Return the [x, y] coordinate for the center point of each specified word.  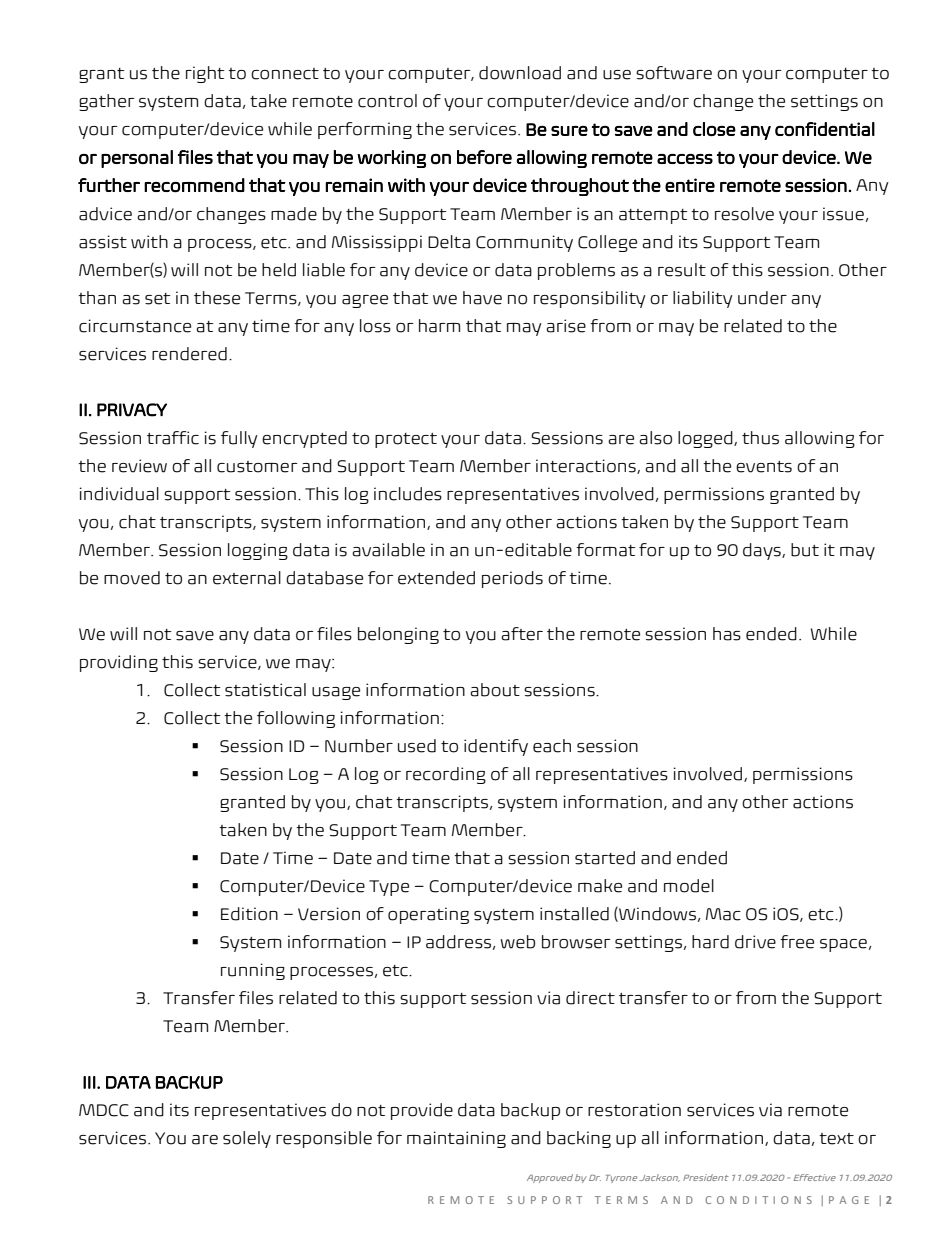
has [727, 634]
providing [119, 663]
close [714, 129]
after [522, 634]
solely [247, 1139]
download [520, 73]
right [205, 74]
